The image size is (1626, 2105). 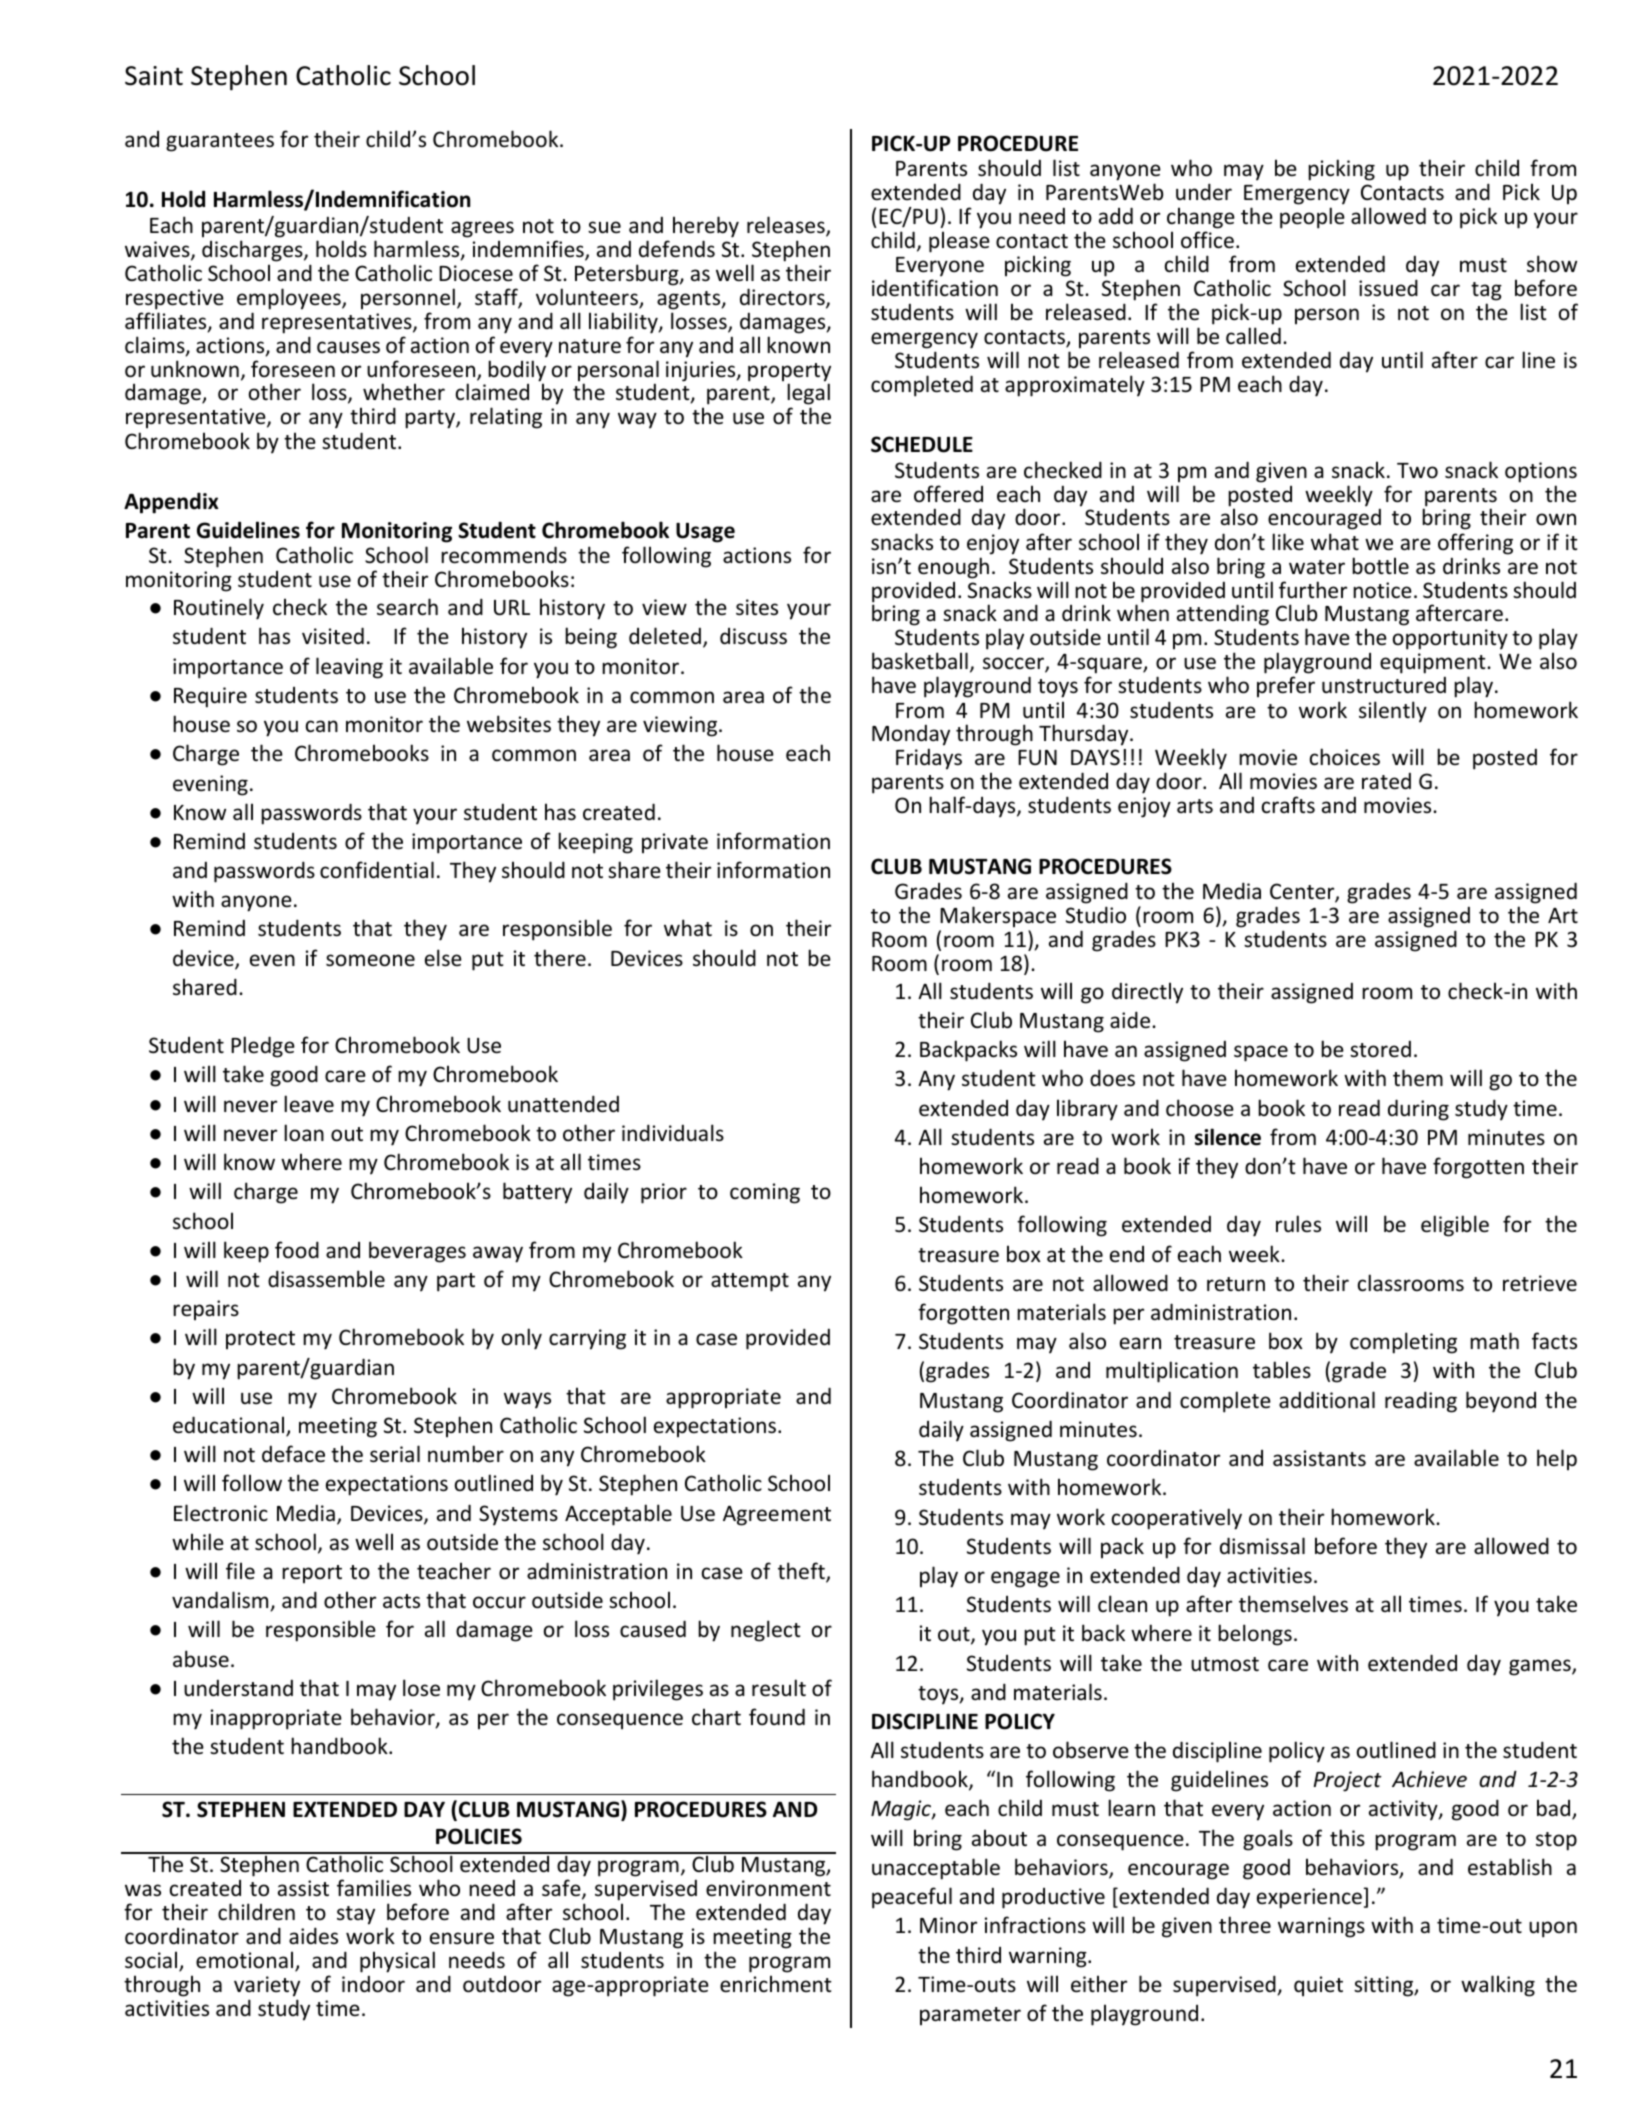 I want to click on coming, so click(x=765, y=1193).
